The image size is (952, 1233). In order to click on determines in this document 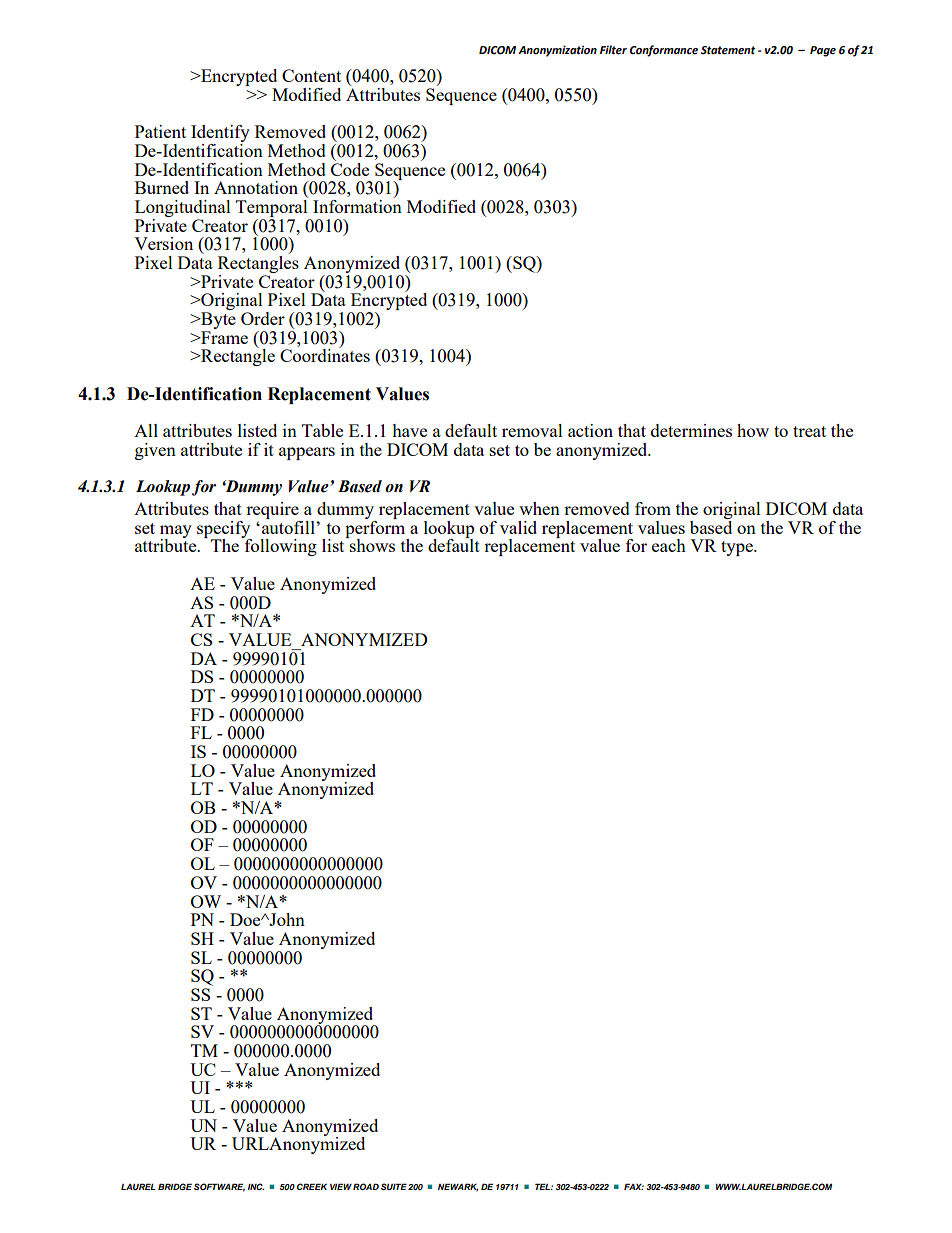, I will do `click(691, 430)`.
